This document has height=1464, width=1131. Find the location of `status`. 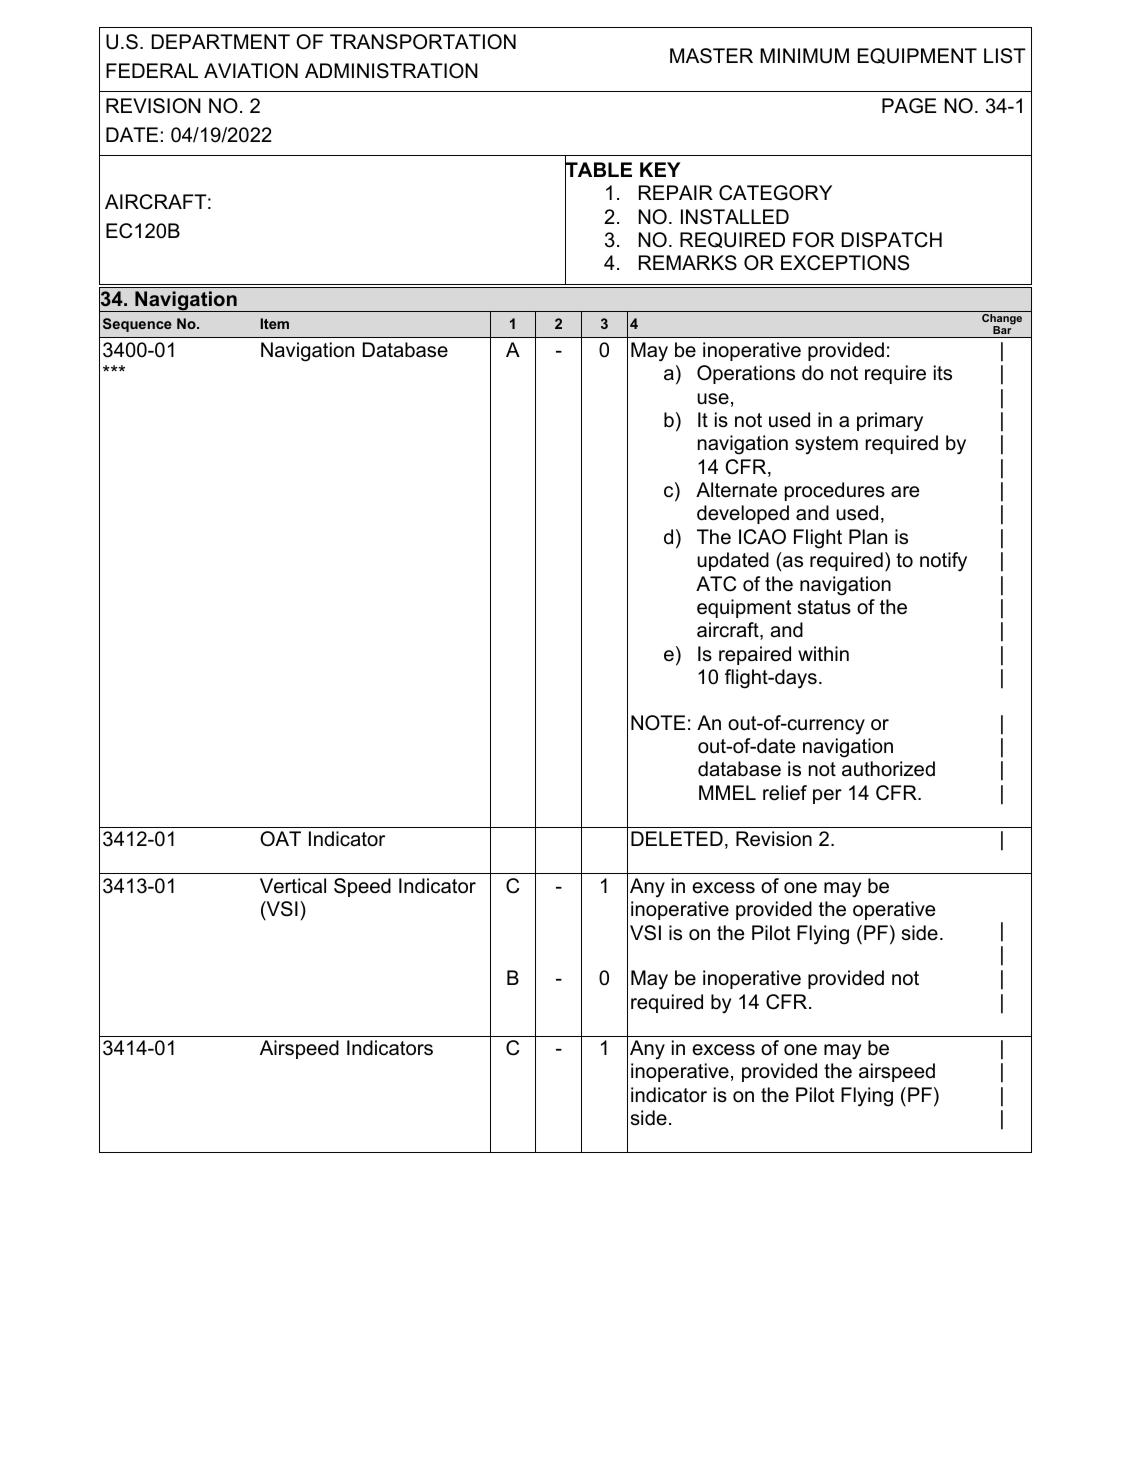

status is located at coordinates (824, 607).
